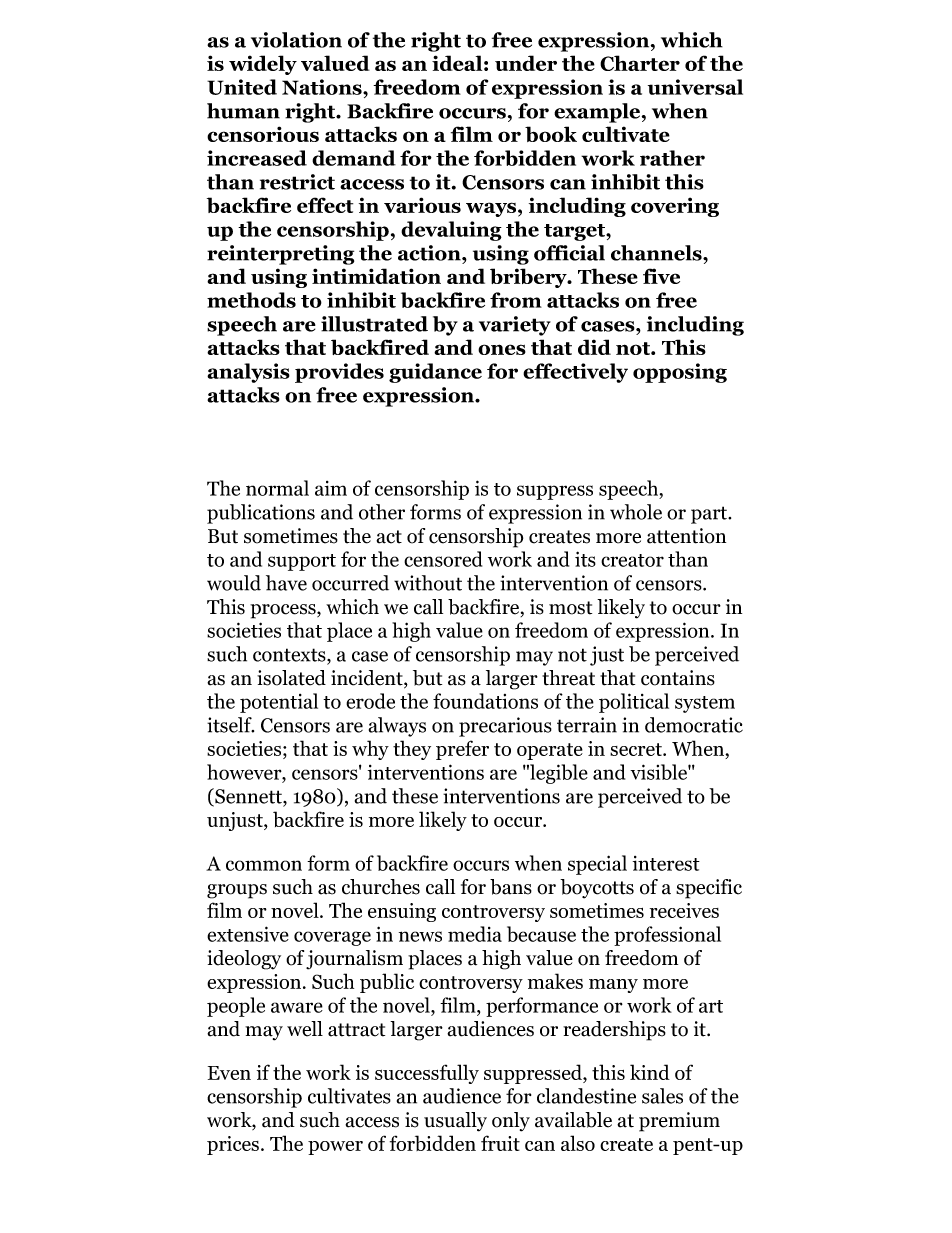 Image resolution: width=952 pixels, height=1233 pixels. I want to click on interest, so click(666, 863).
